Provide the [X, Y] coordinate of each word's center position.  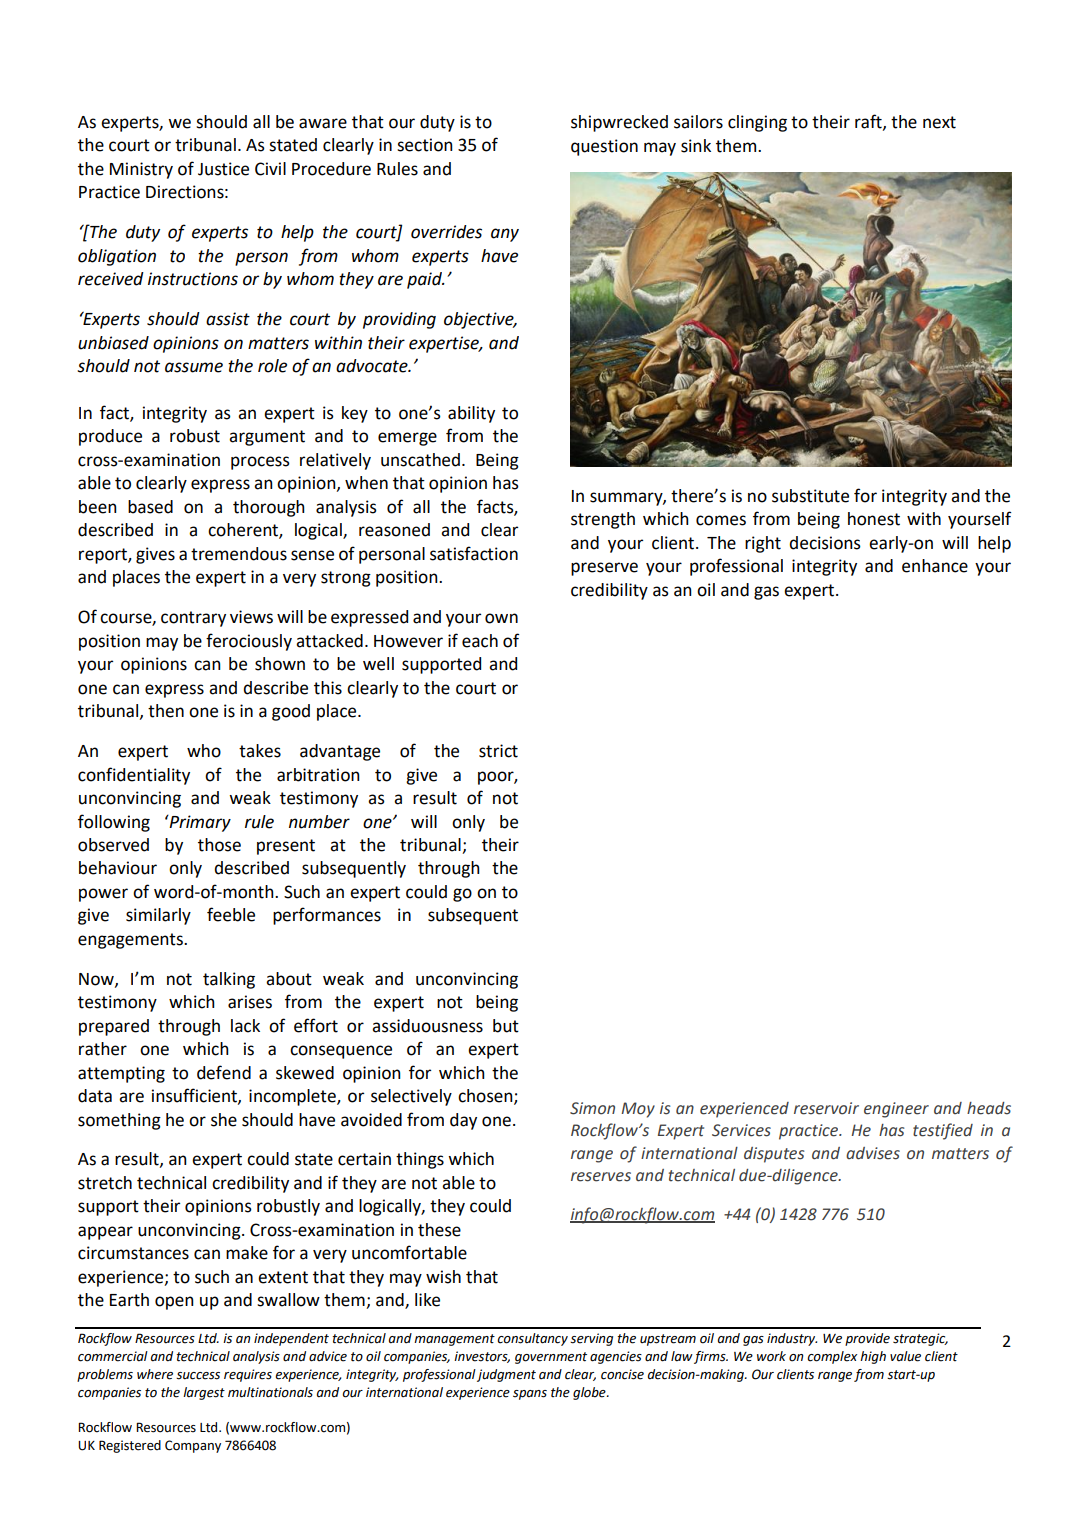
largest [204, 1393]
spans [530, 1395]
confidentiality [134, 776]
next [939, 122]
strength [603, 520]
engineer [896, 1110]
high [873, 1357]
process [260, 463]
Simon [592, 1108]
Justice [223, 169]
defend [224, 1072]
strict [498, 751]
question [604, 147]
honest [874, 519]
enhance [935, 566]
